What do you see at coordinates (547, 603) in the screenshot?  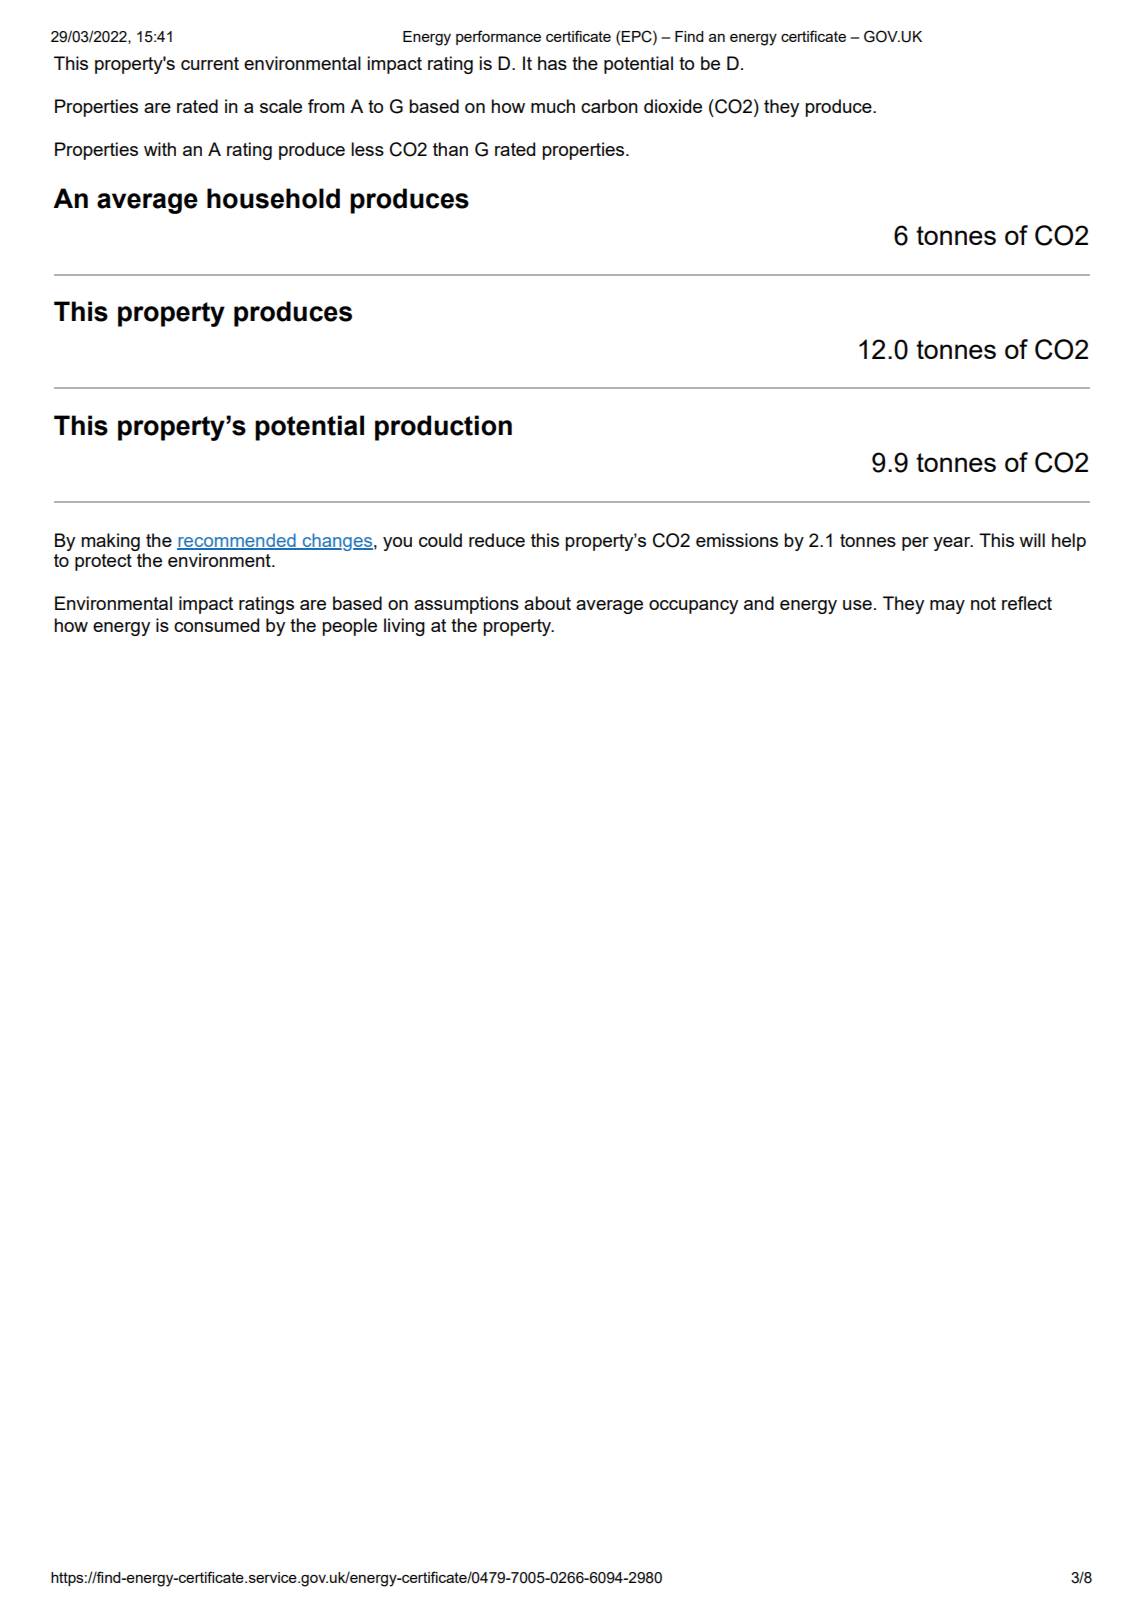 I see `about` at bounding box center [547, 603].
